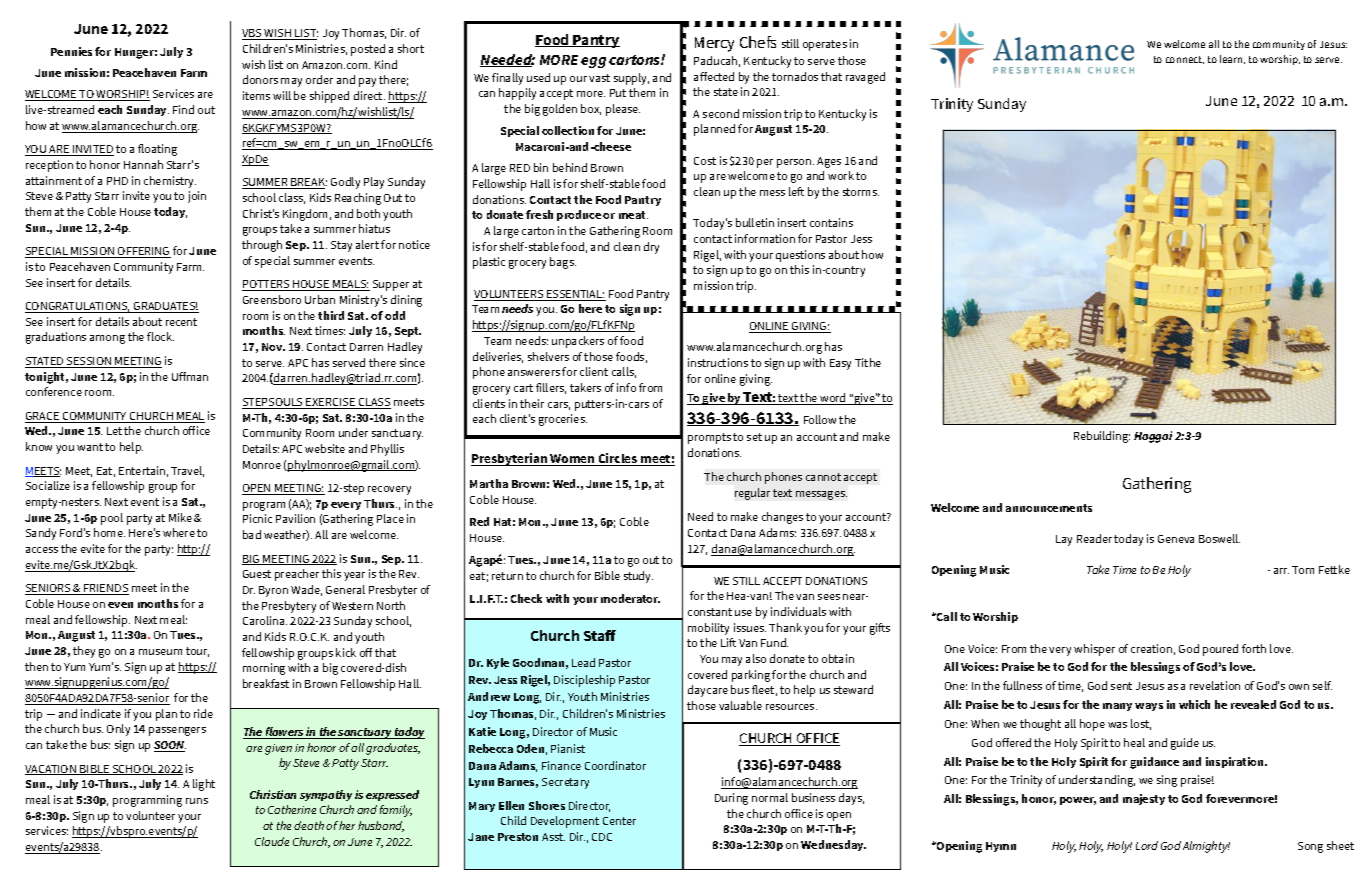 This screenshot has width=1372, height=887. I want to click on OFFERING, so click(143, 252).
